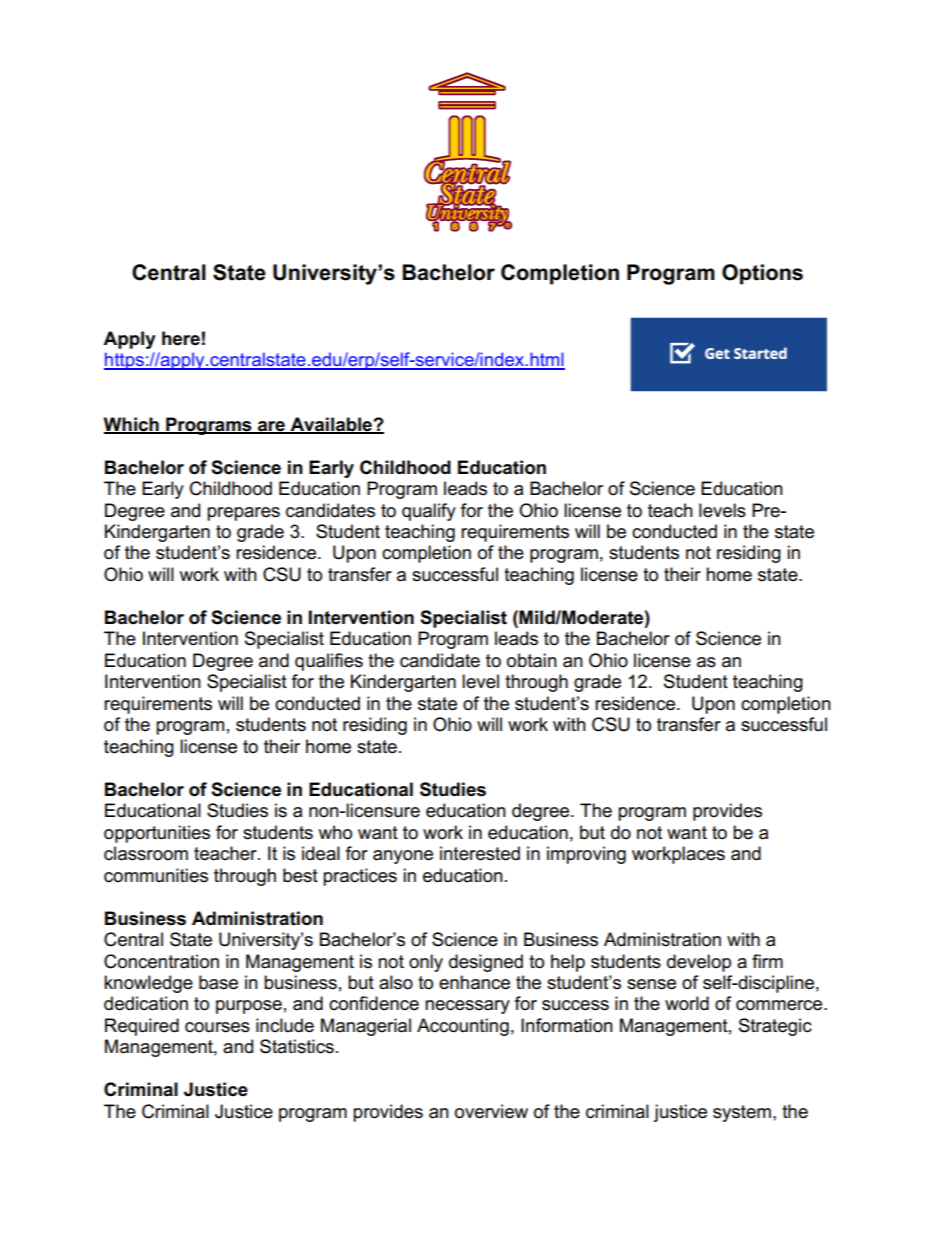 The width and height of the document is (952, 1233). What do you see at coordinates (762, 274) in the document?
I see `Options` at bounding box center [762, 274].
